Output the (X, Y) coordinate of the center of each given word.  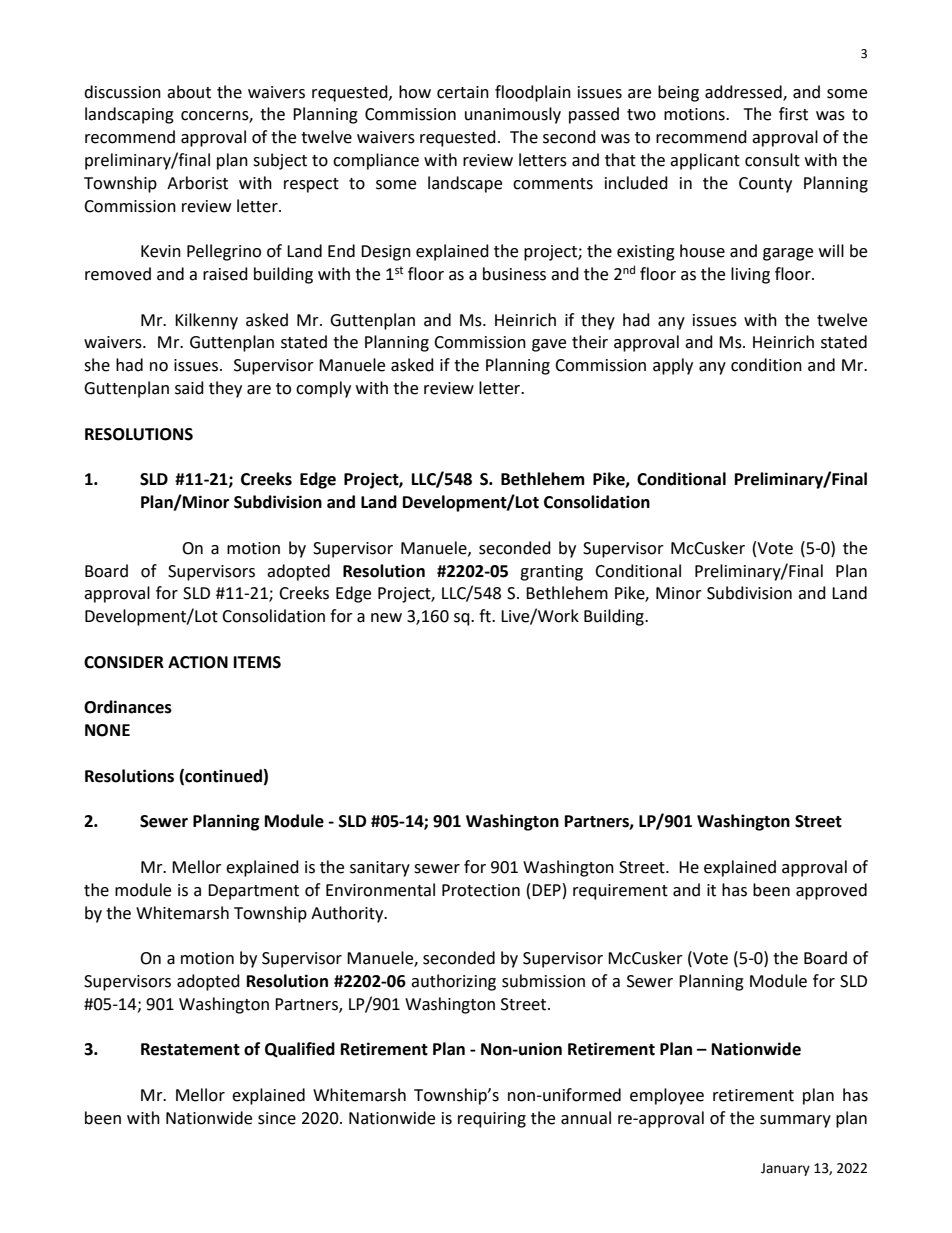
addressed (744, 92)
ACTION (198, 662)
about (189, 92)
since (277, 1118)
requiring (492, 1120)
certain (463, 92)
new (386, 618)
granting (551, 573)
